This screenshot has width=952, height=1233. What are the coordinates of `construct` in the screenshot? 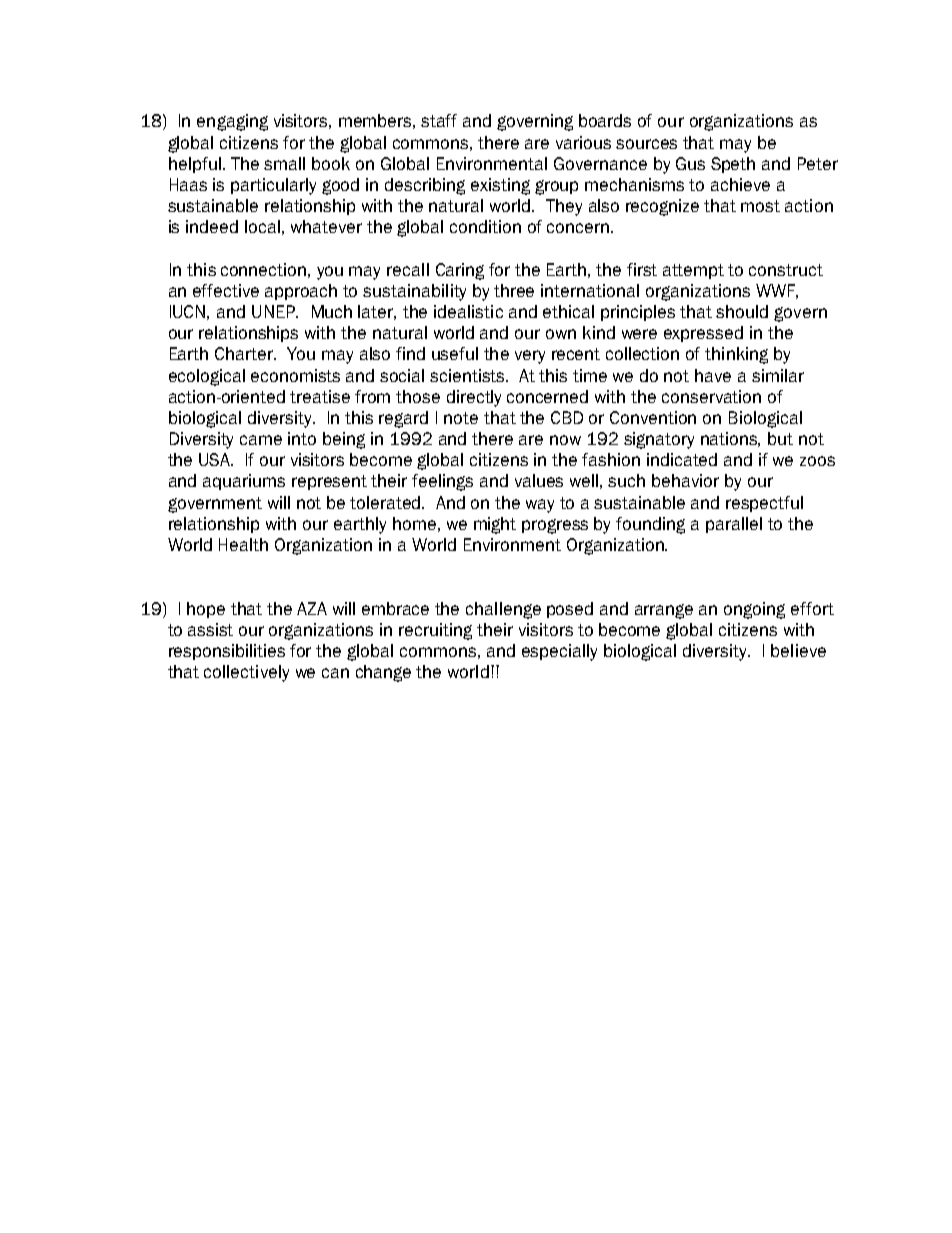 It's located at (786, 270).
